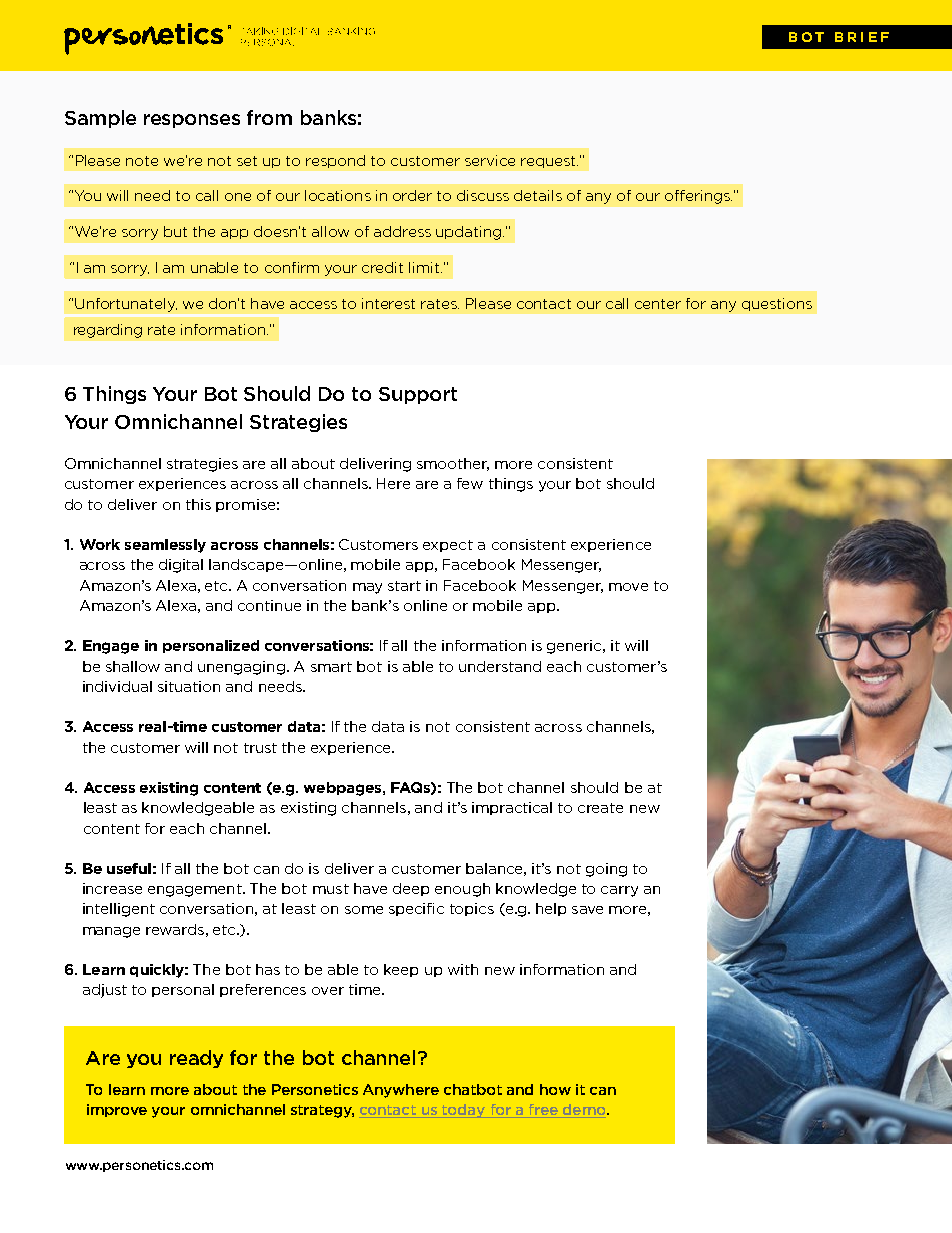 Image resolution: width=952 pixels, height=1233 pixels. I want to click on chatbot, so click(473, 1089).
